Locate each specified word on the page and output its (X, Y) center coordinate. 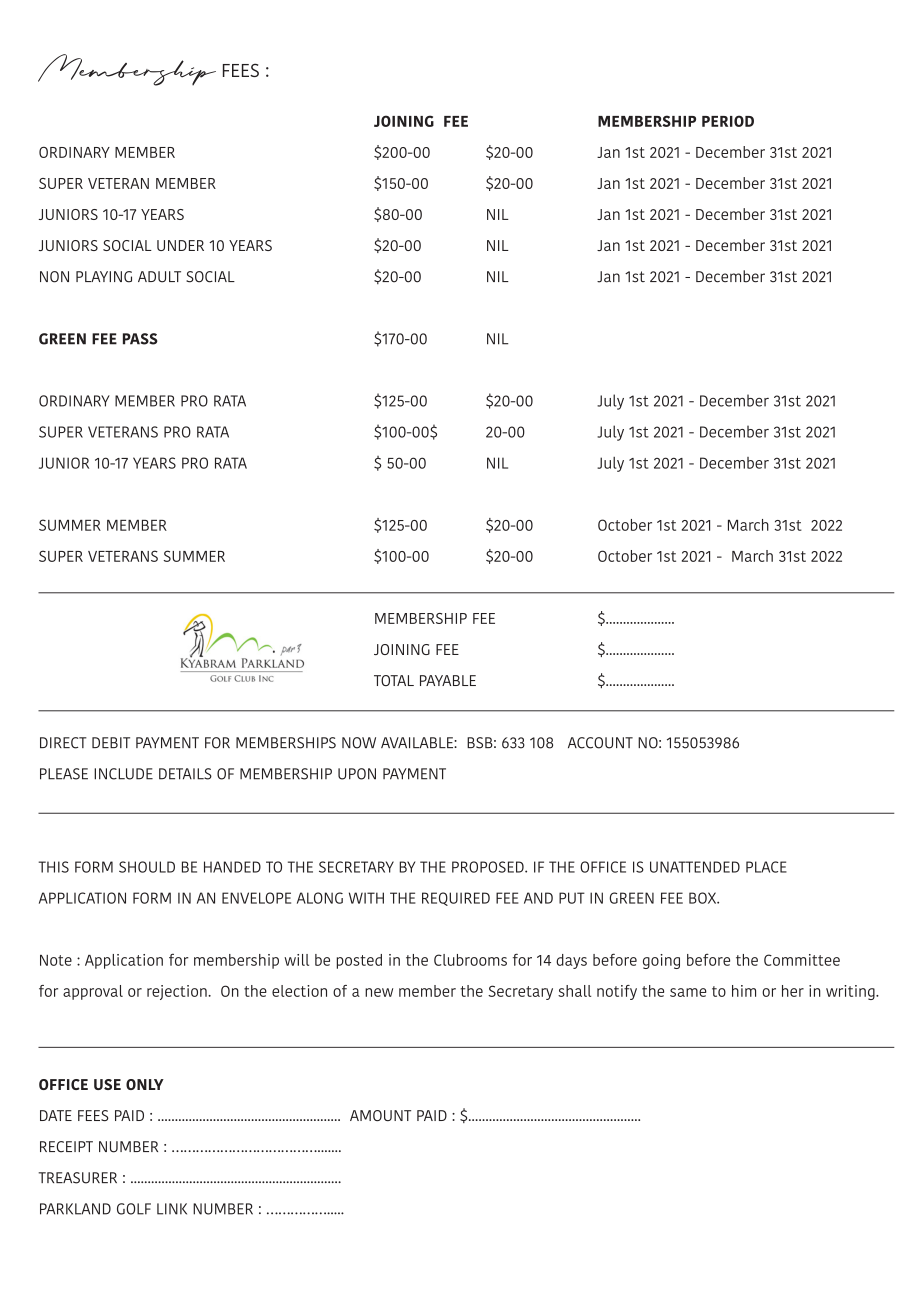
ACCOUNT (600, 743)
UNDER (180, 245)
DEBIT (111, 742)
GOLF (134, 1209)
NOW (359, 743)
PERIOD (728, 121)
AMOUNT (380, 1115)
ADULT (159, 277)
